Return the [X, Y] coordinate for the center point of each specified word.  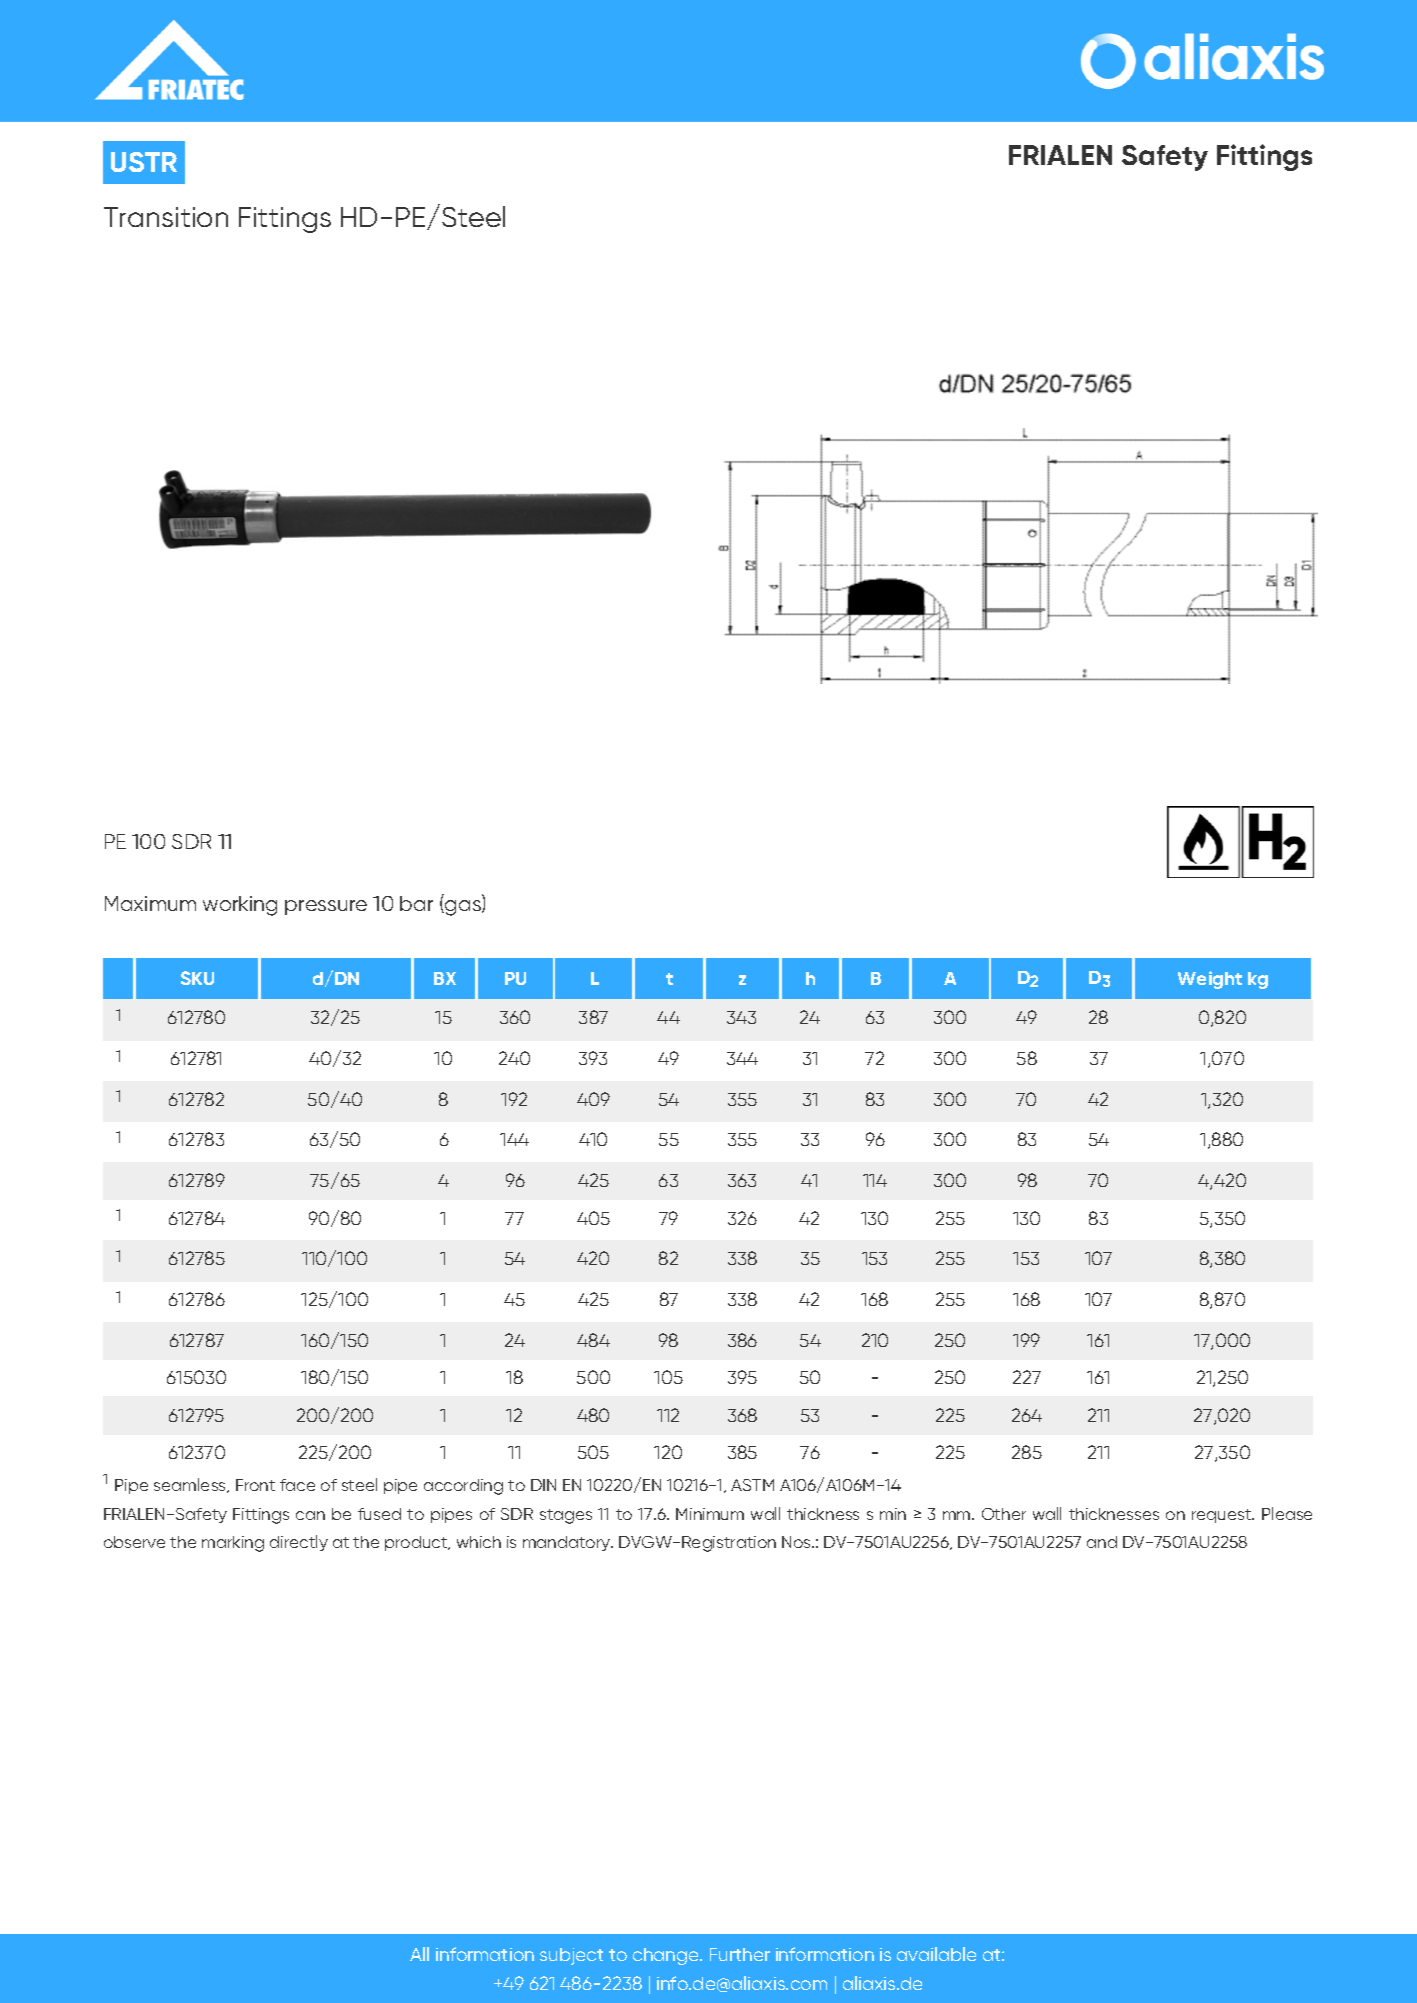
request [1223, 1516]
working [240, 906]
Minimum [710, 1514]
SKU [197, 978]
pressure [326, 907]
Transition [166, 217]
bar [416, 903]
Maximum [150, 903]
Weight [1210, 980]
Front [255, 1485]
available [936, 1954]
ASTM [752, 1485]
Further [740, 1954]
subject [571, 1956]
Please [1287, 1513]
